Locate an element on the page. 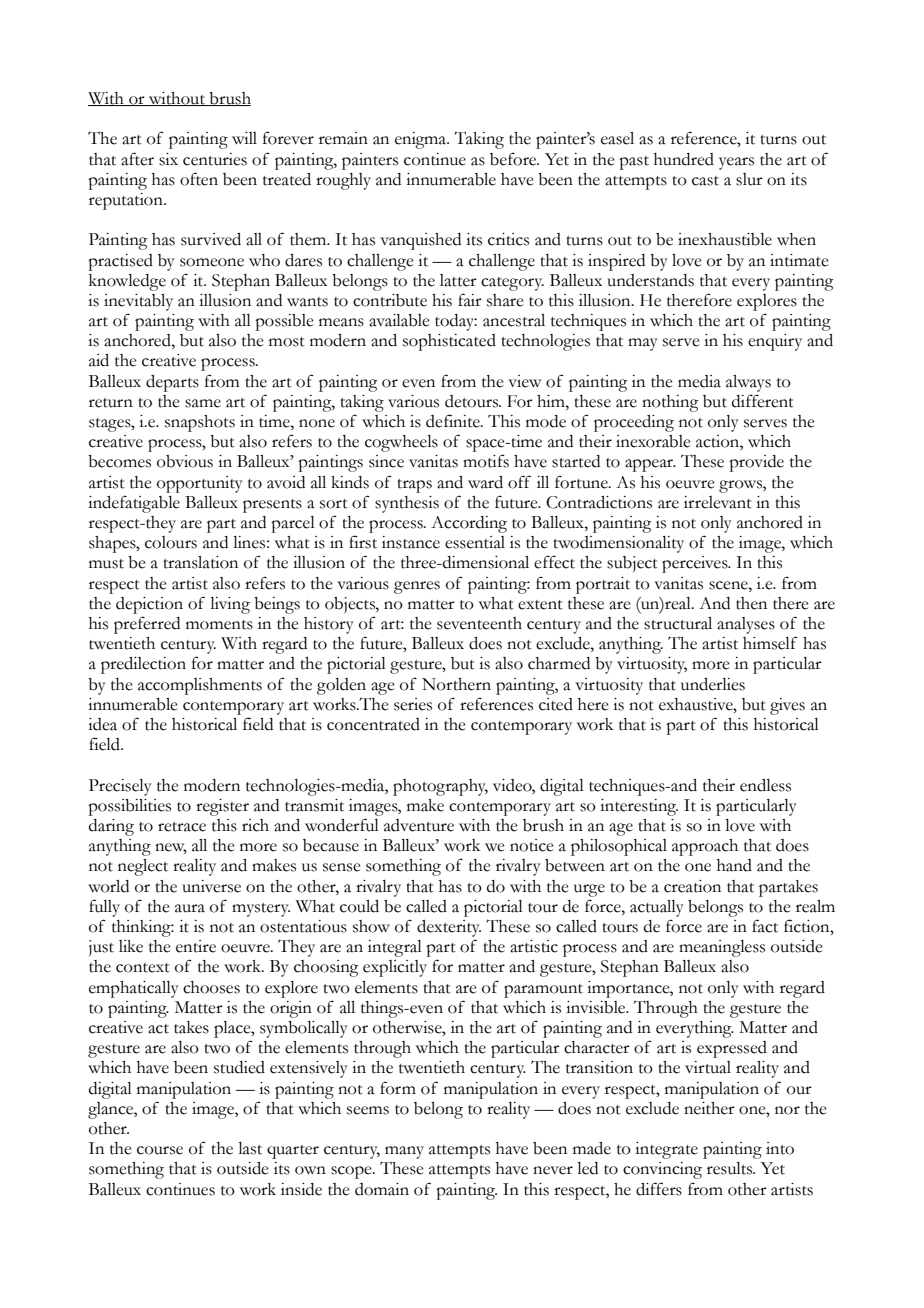 The height and width of the image is (1308, 924). underlies is located at coordinates (713, 684).
